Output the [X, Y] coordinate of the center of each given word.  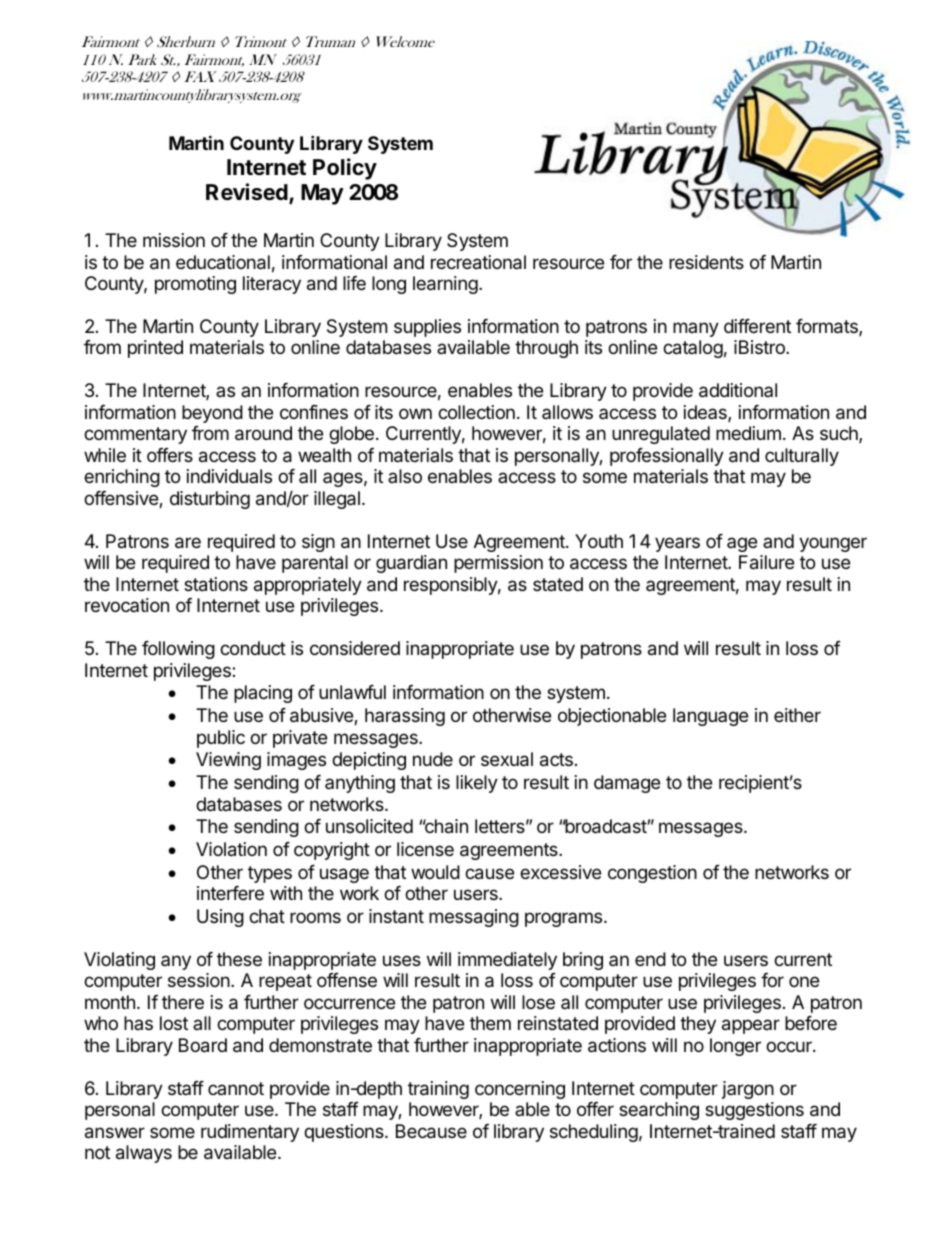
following [178, 650]
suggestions [754, 1111]
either [797, 715]
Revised [247, 192]
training [438, 1090]
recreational [478, 262]
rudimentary [250, 1133]
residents [706, 262]
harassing [405, 717]
